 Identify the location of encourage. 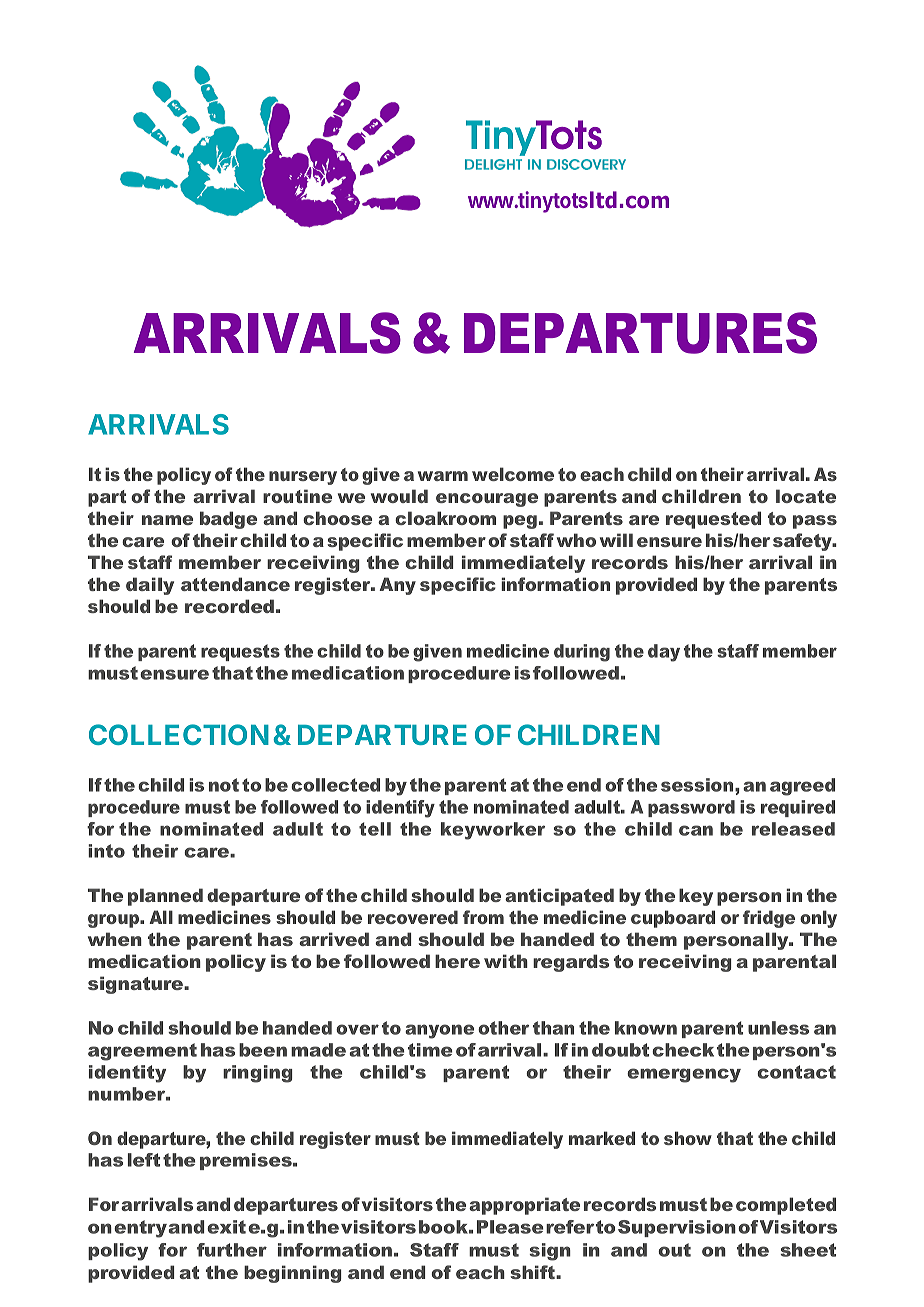
(487, 500).
